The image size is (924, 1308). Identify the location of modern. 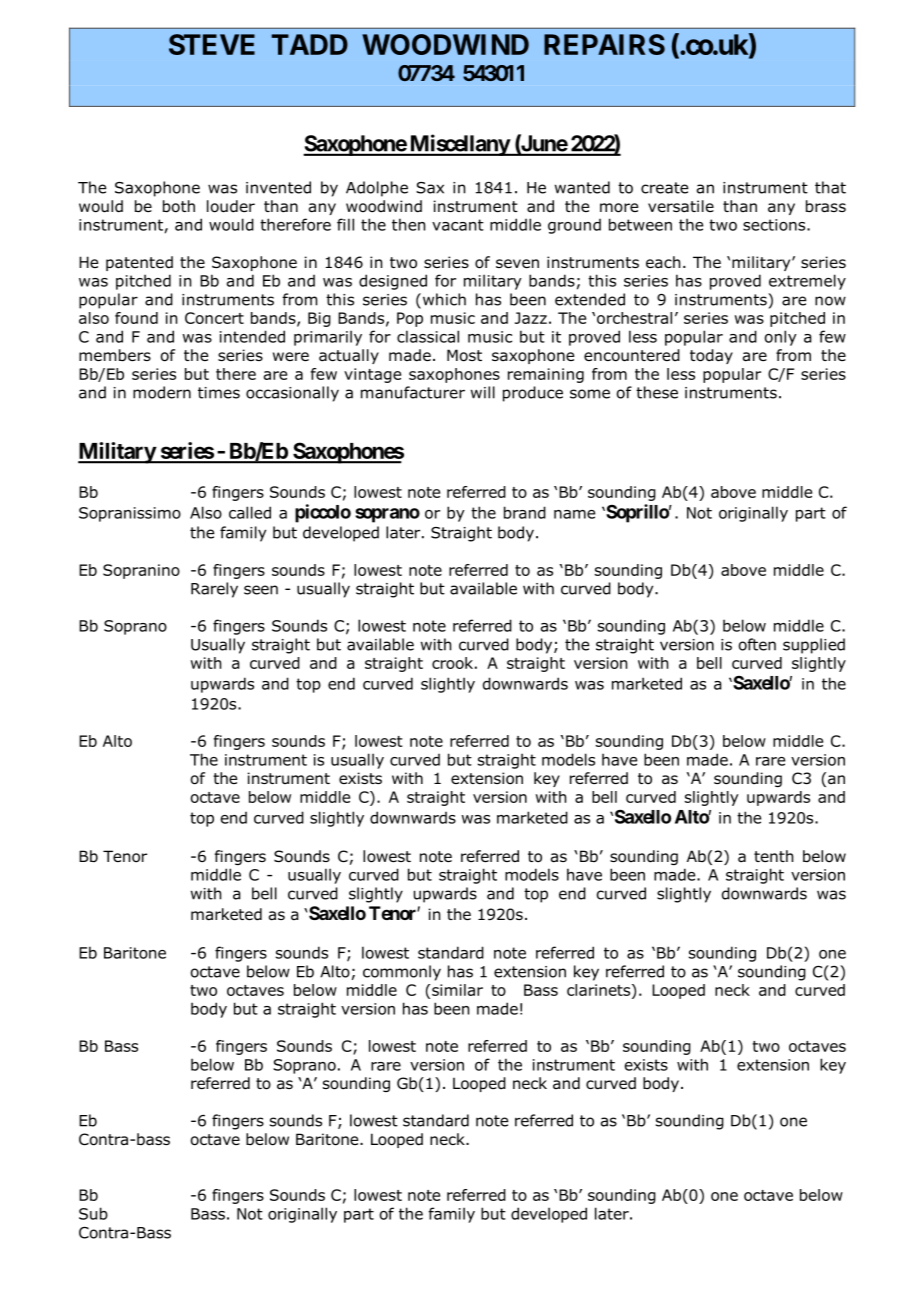
(162, 392).
